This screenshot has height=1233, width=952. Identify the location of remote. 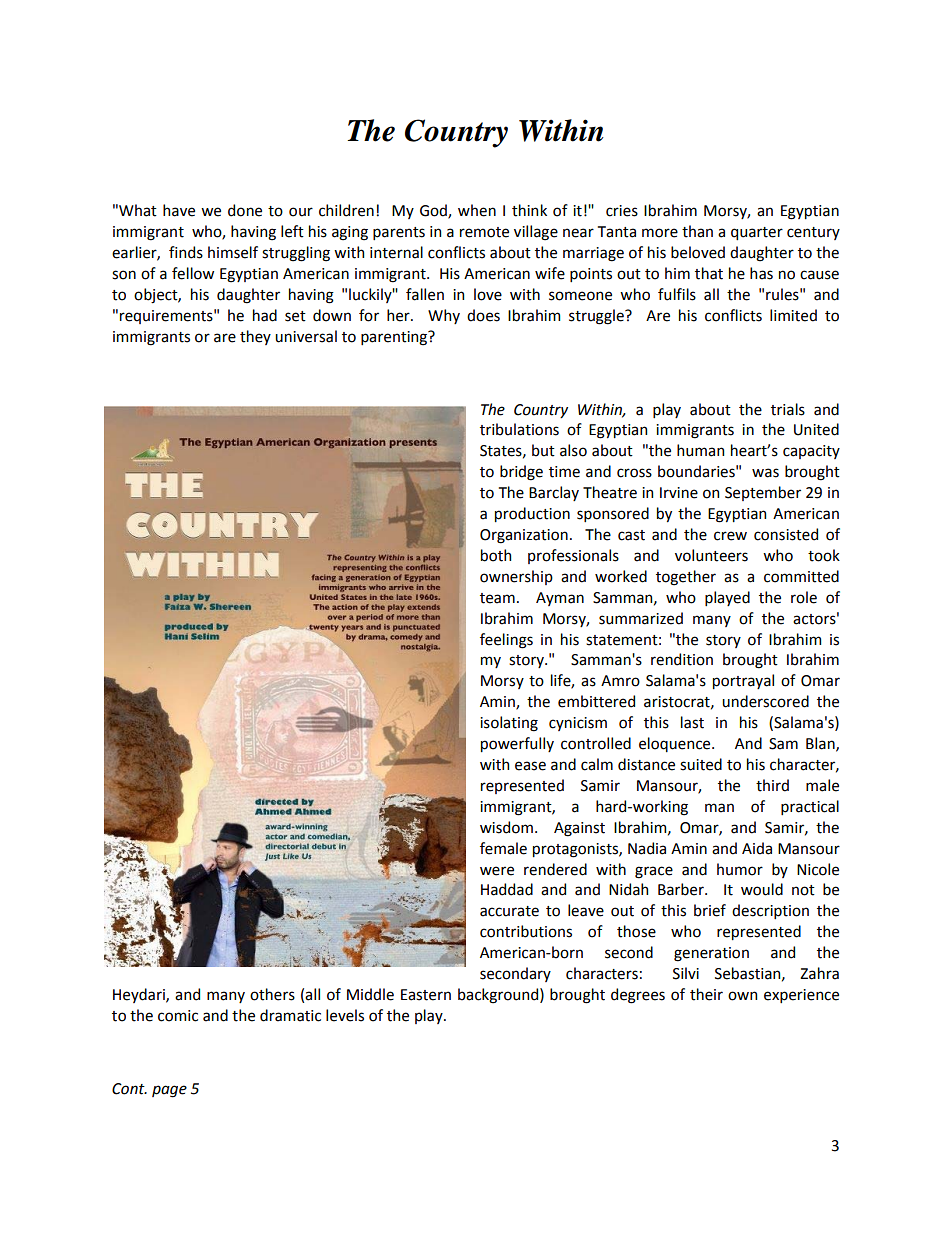
(484, 232).
